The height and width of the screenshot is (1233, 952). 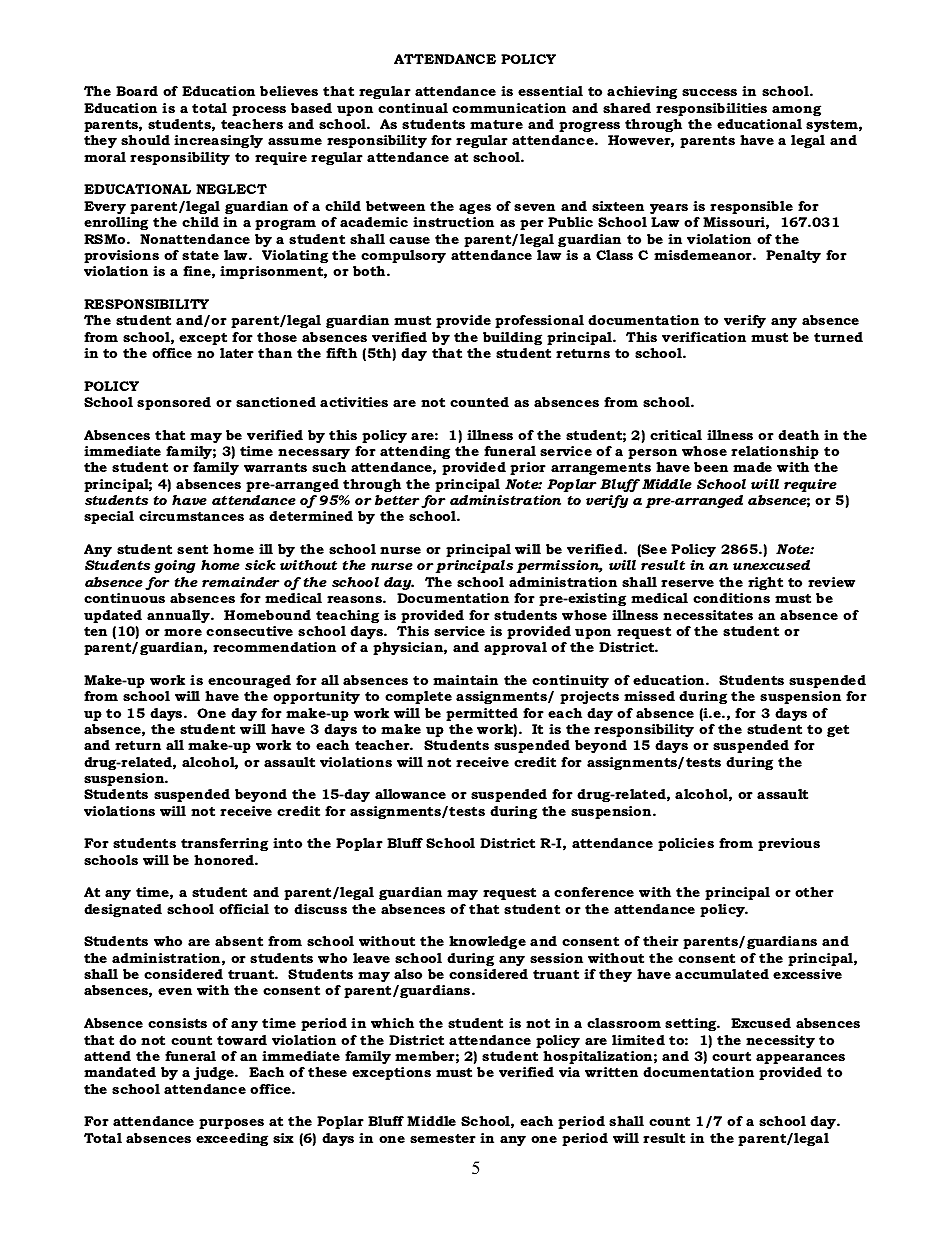 What do you see at coordinates (218, 141) in the screenshot?
I see `increasingly` at bounding box center [218, 141].
